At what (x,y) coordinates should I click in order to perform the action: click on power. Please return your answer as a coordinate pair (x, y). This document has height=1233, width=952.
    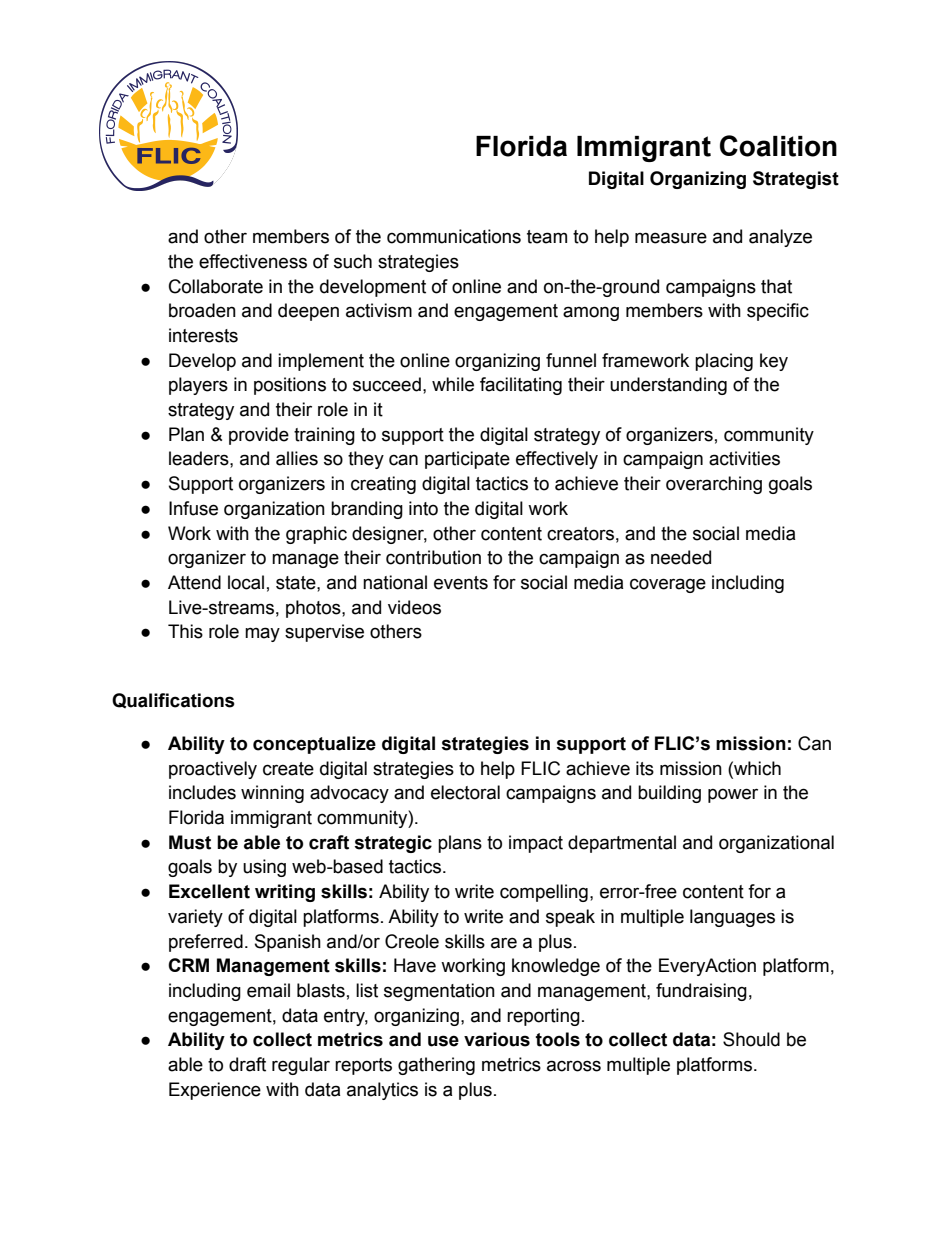
    Looking at the image, I should click on (733, 795).
